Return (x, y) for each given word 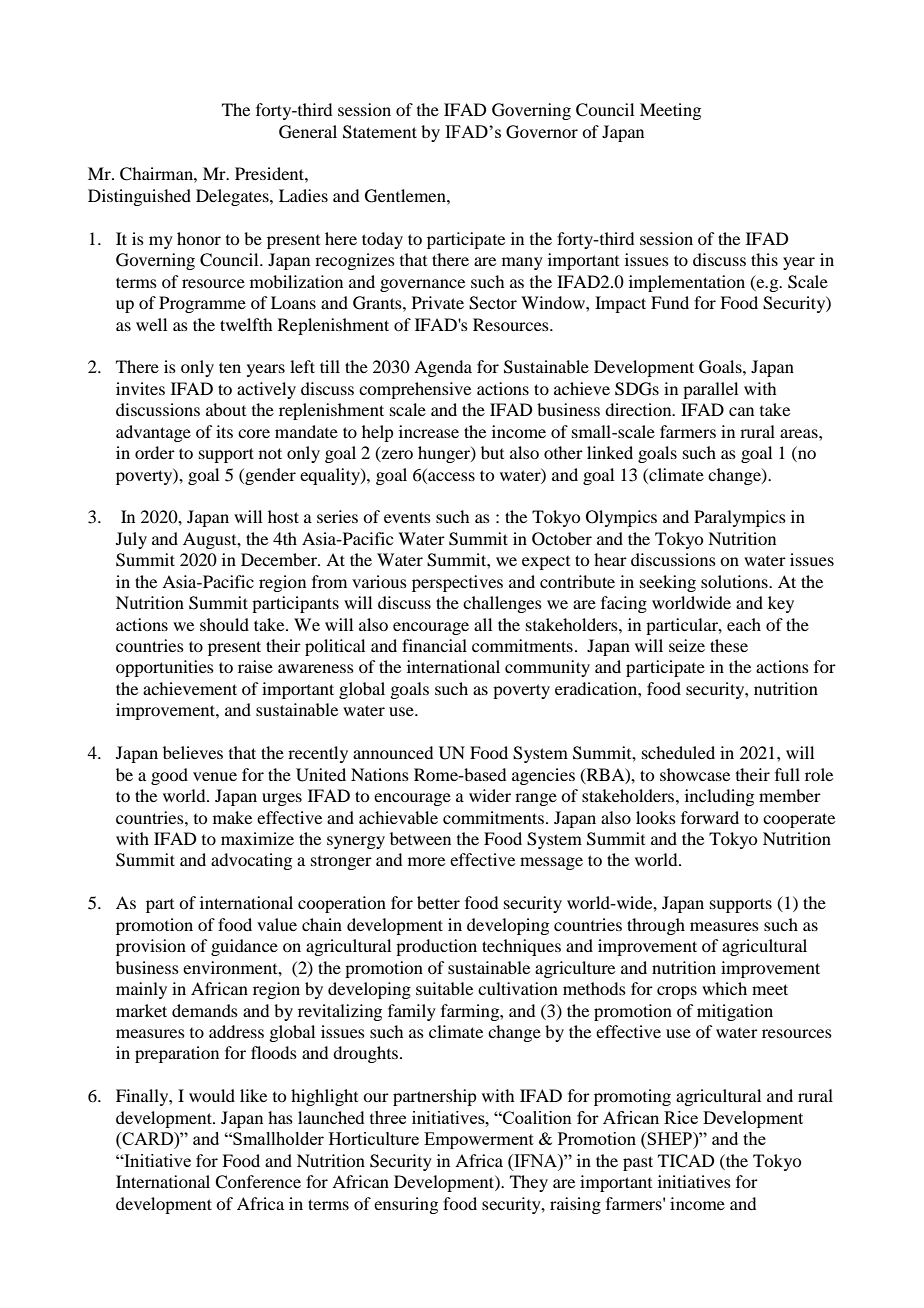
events (407, 517)
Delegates (233, 197)
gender (269, 476)
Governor (542, 132)
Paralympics (740, 518)
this (764, 259)
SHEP (670, 1138)
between (420, 838)
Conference (258, 1182)
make (232, 817)
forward (710, 817)
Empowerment (479, 1140)
